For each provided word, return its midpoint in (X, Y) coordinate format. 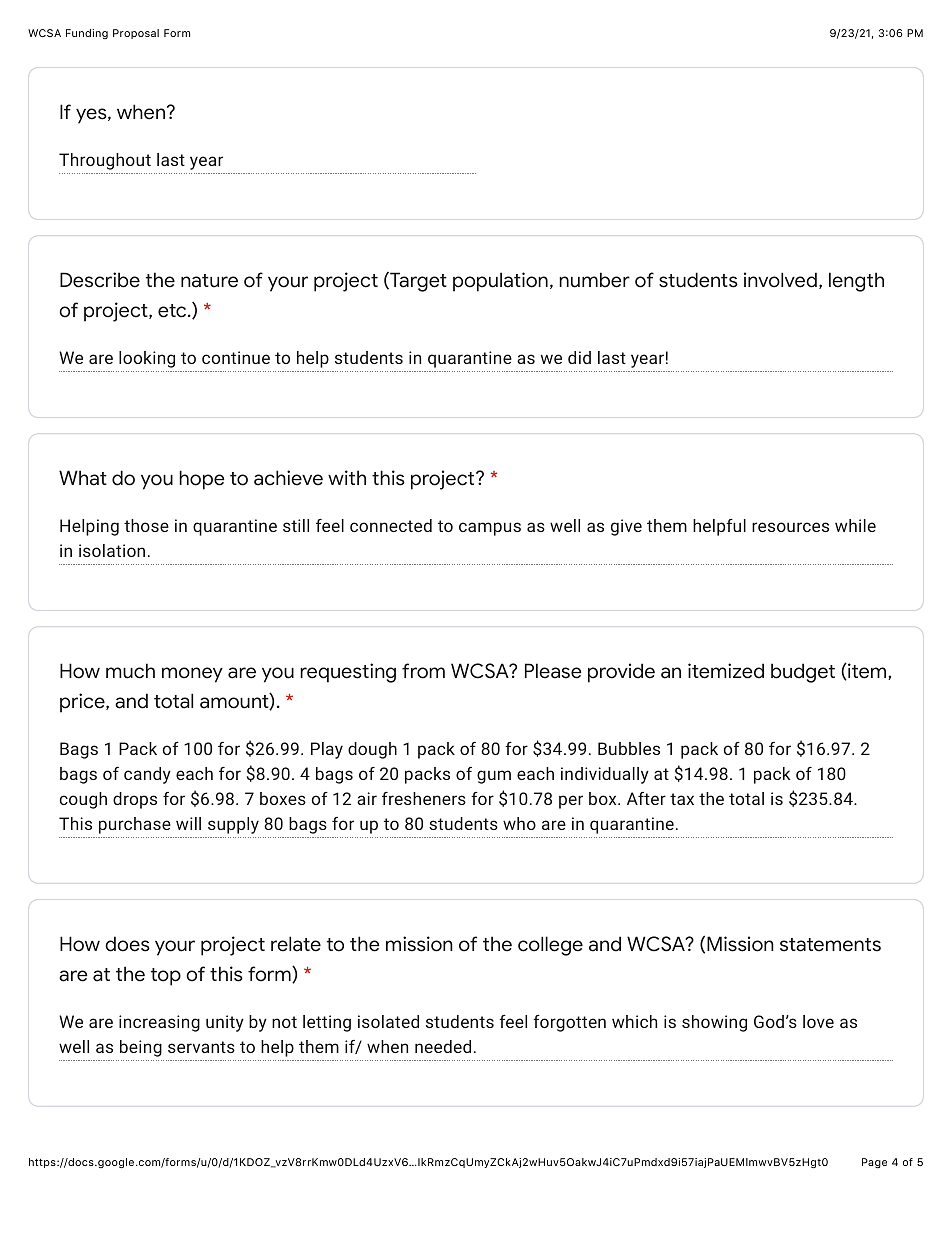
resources (790, 527)
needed (443, 1046)
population (500, 282)
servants (201, 1047)
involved (780, 280)
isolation (112, 550)
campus (490, 529)
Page (874, 1163)
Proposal (136, 34)
